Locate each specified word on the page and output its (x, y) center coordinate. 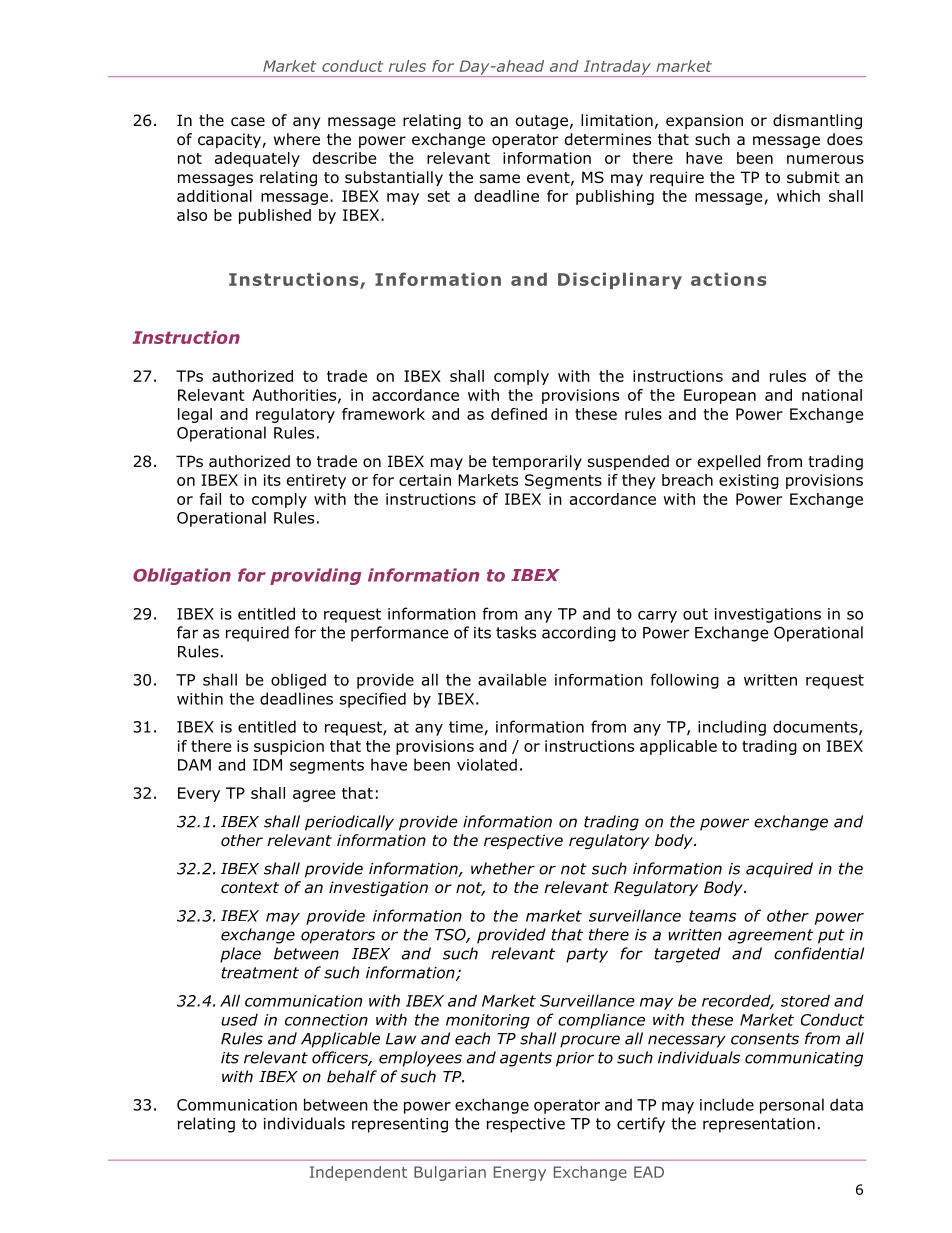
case (248, 121)
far (187, 632)
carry (657, 617)
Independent (358, 1173)
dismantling (817, 121)
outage (542, 122)
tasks (516, 632)
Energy (520, 1173)
